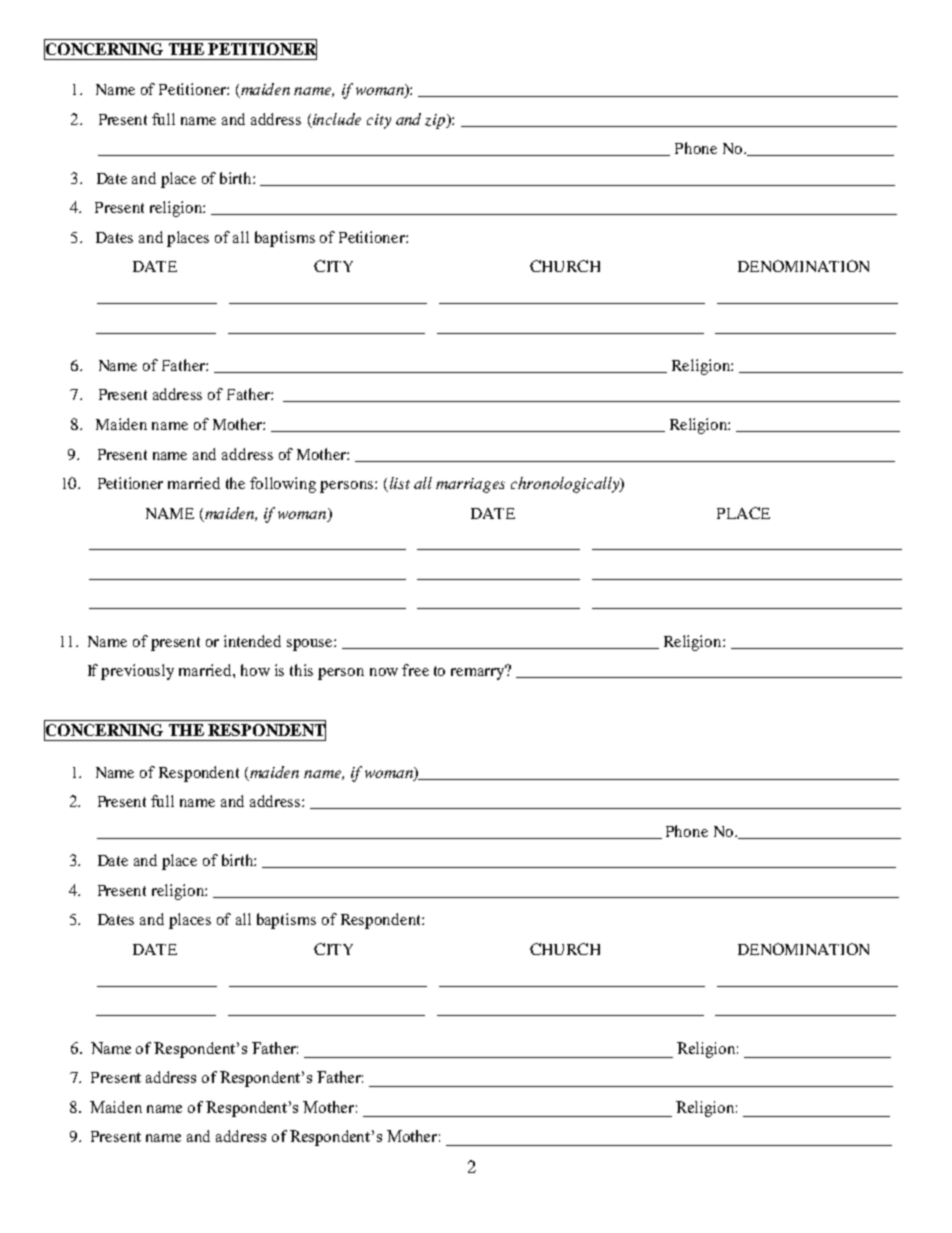  Describe the element at coordinates (470, 485) in the screenshot. I see `marriages` at that location.
